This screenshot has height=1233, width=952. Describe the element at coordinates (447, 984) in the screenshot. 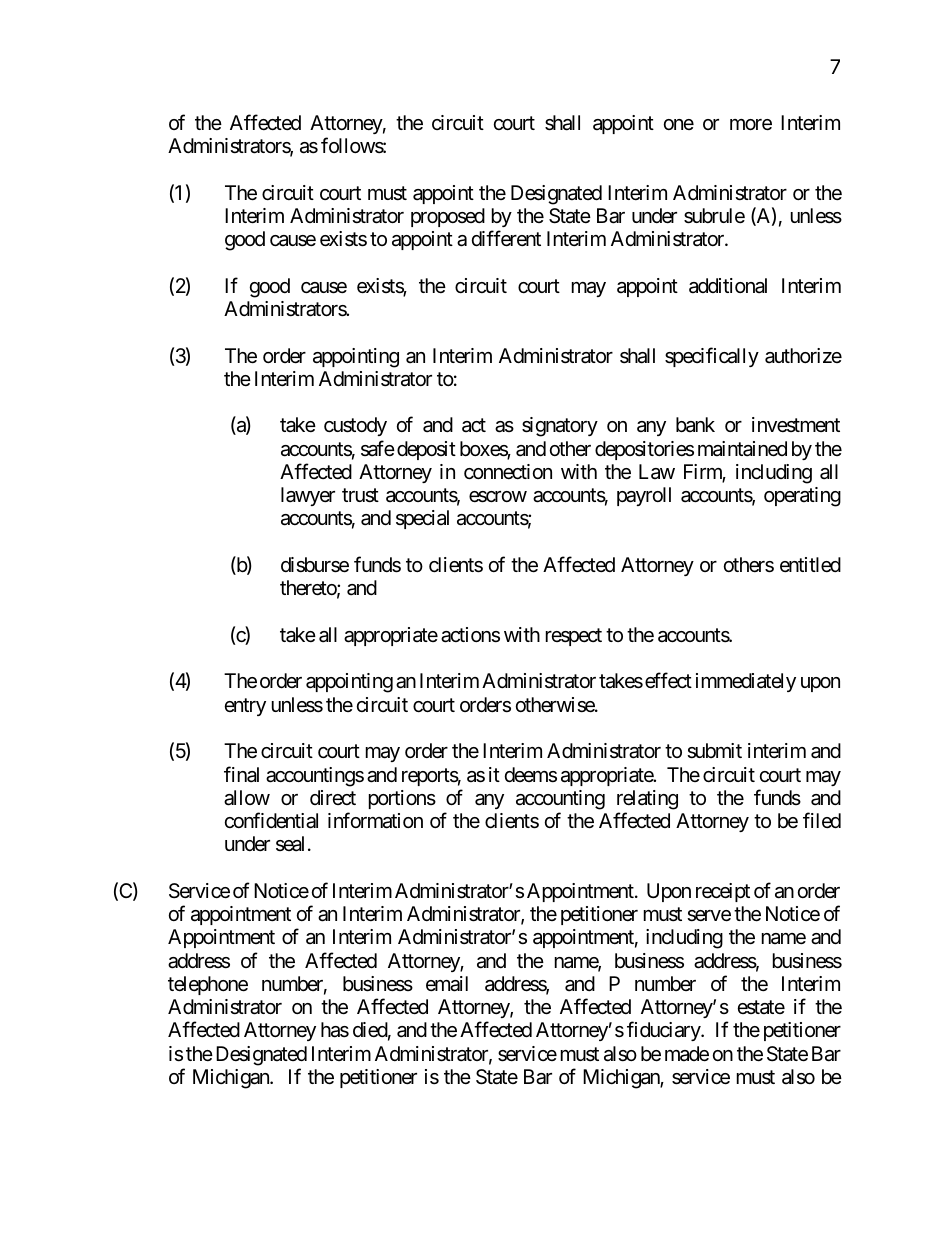

I see `email` at that location.
